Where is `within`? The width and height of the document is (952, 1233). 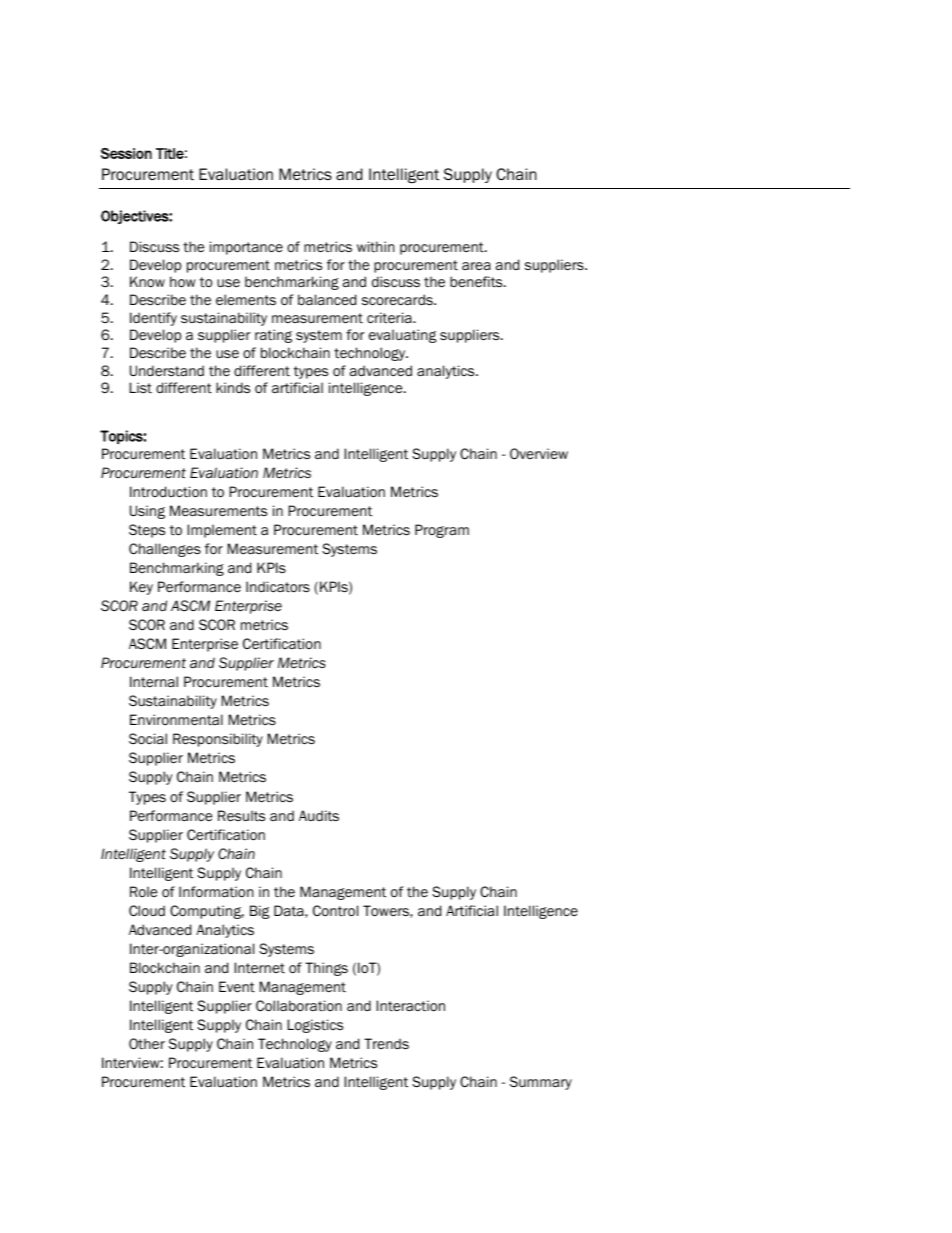
within is located at coordinates (376, 246).
